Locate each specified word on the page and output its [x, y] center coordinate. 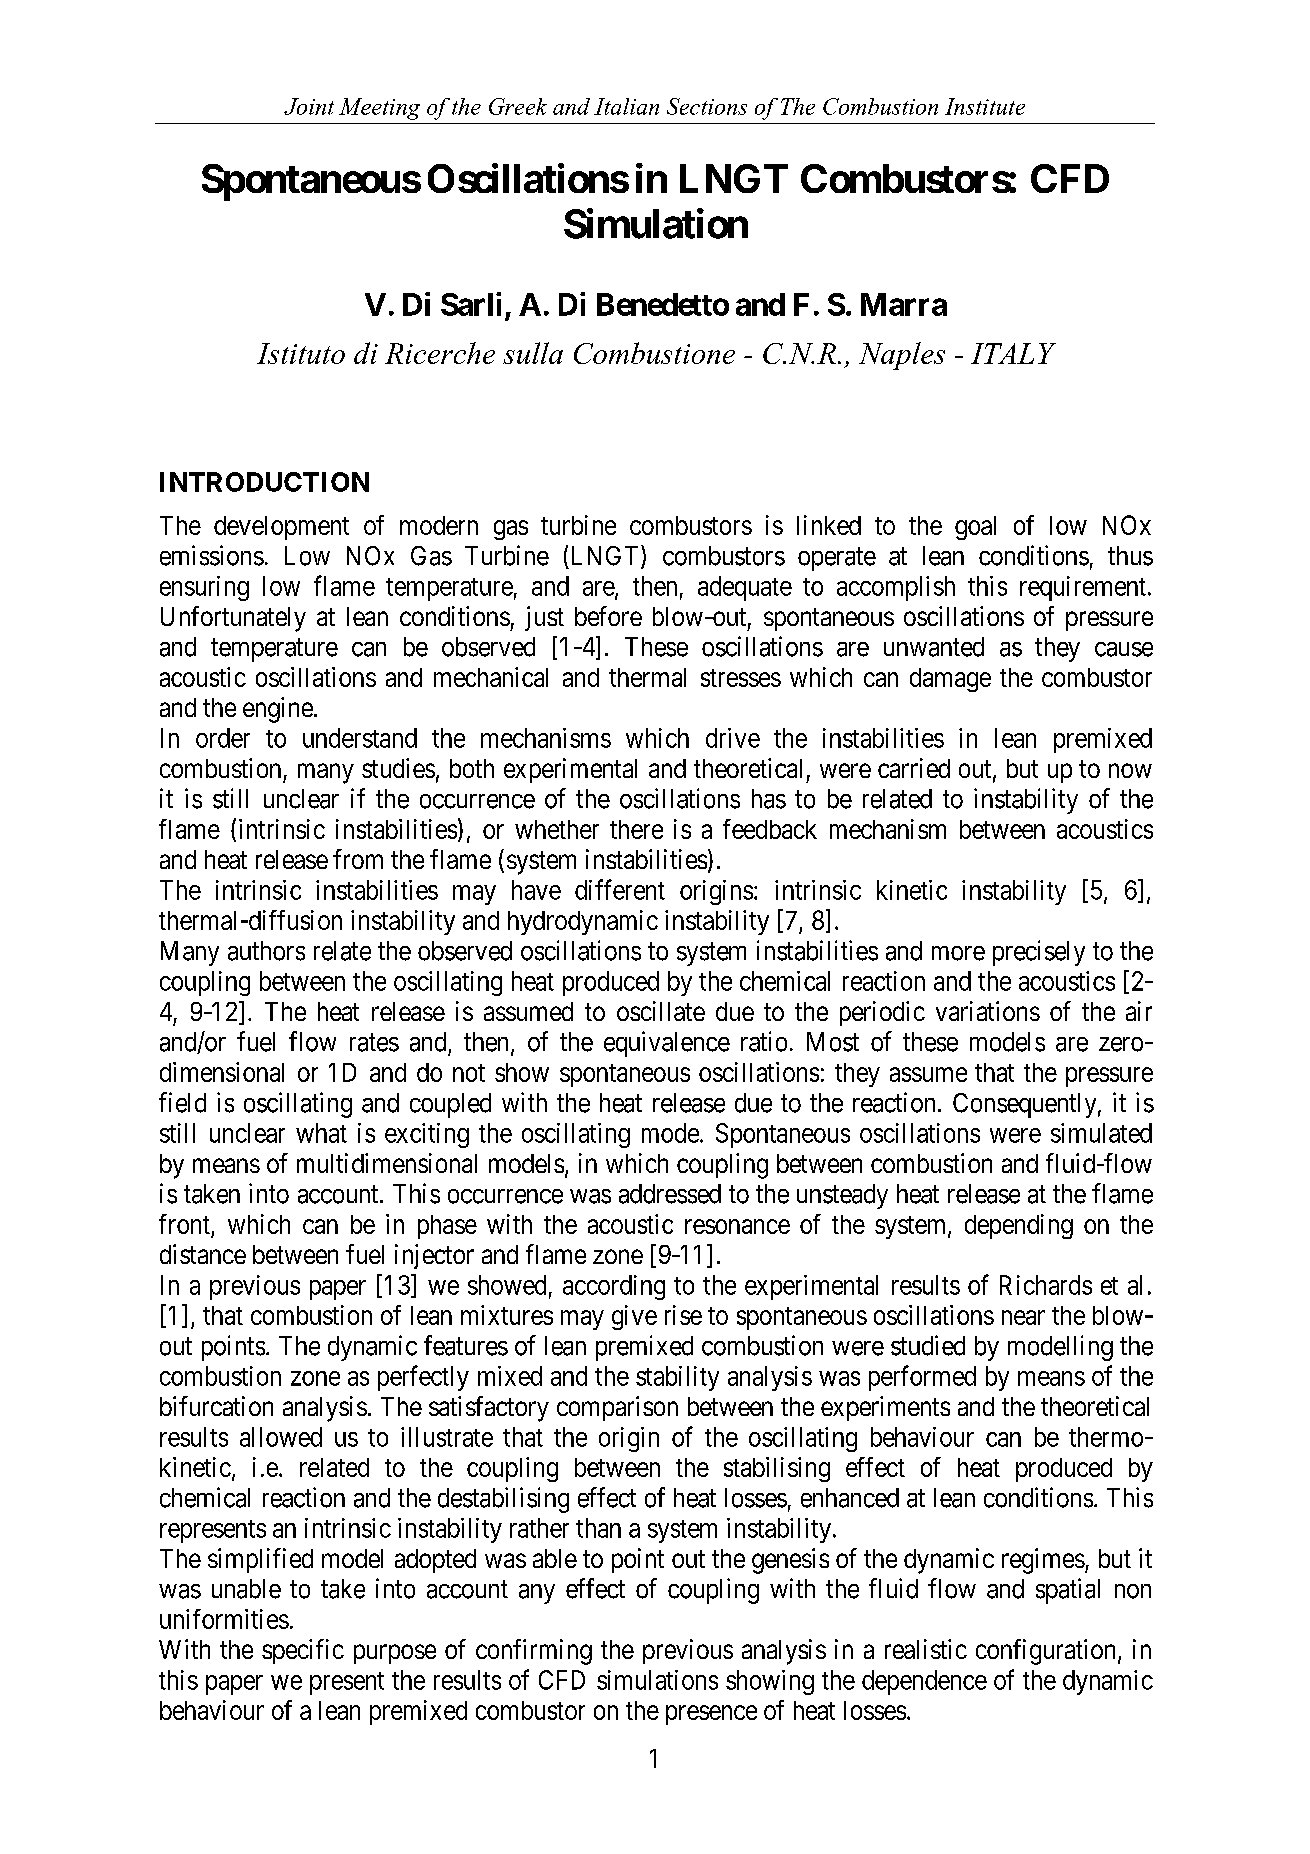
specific [303, 1651]
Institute [985, 106]
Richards [1046, 1285]
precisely [1039, 953]
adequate [745, 588]
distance [203, 1254]
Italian [626, 106]
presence [711, 1715]
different [620, 889]
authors [266, 951]
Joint [309, 106]
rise [683, 1315]
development [281, 528]
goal [975, 528]
